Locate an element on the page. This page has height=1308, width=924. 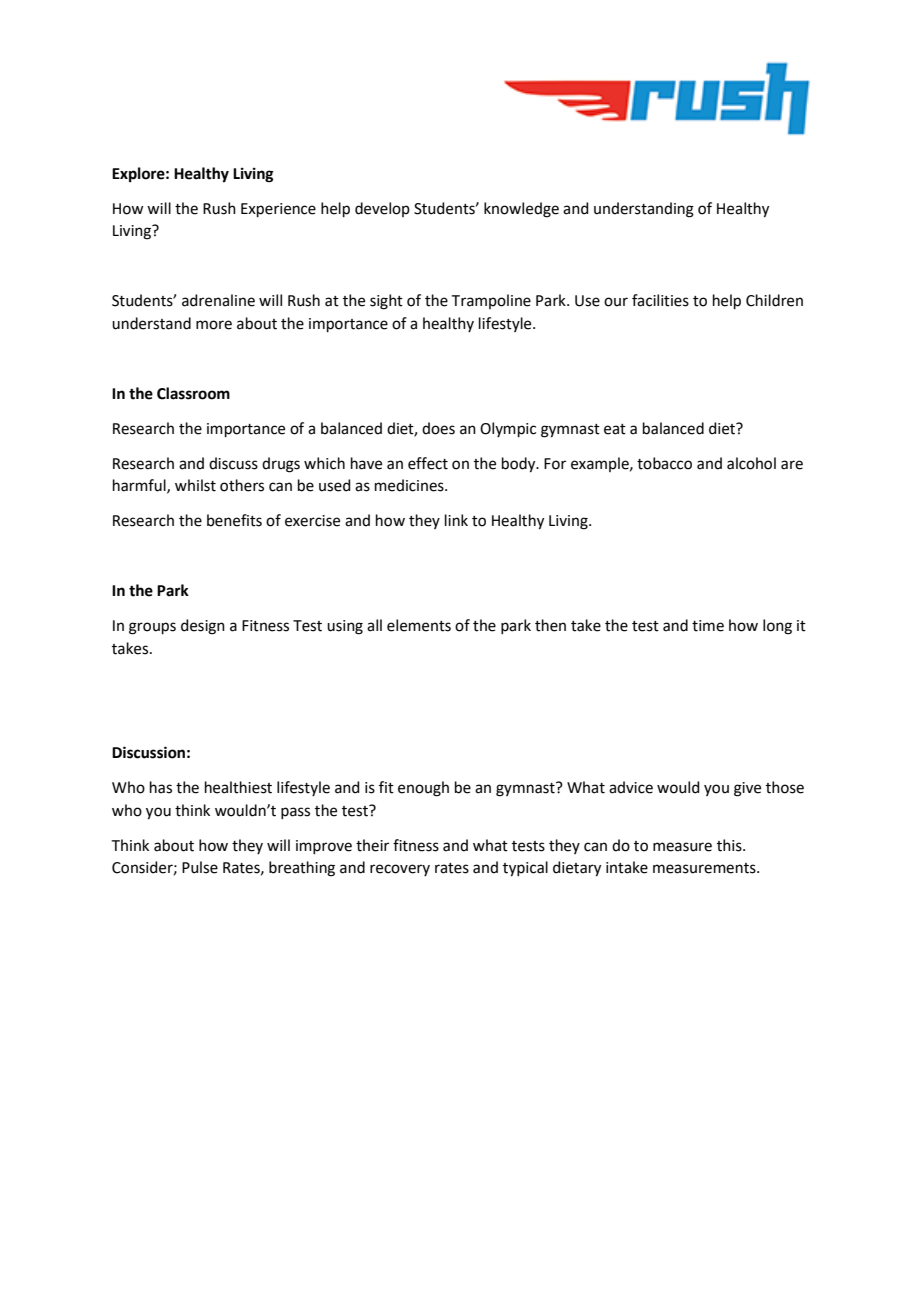
knowledge is located at coordinates (521, 210).
